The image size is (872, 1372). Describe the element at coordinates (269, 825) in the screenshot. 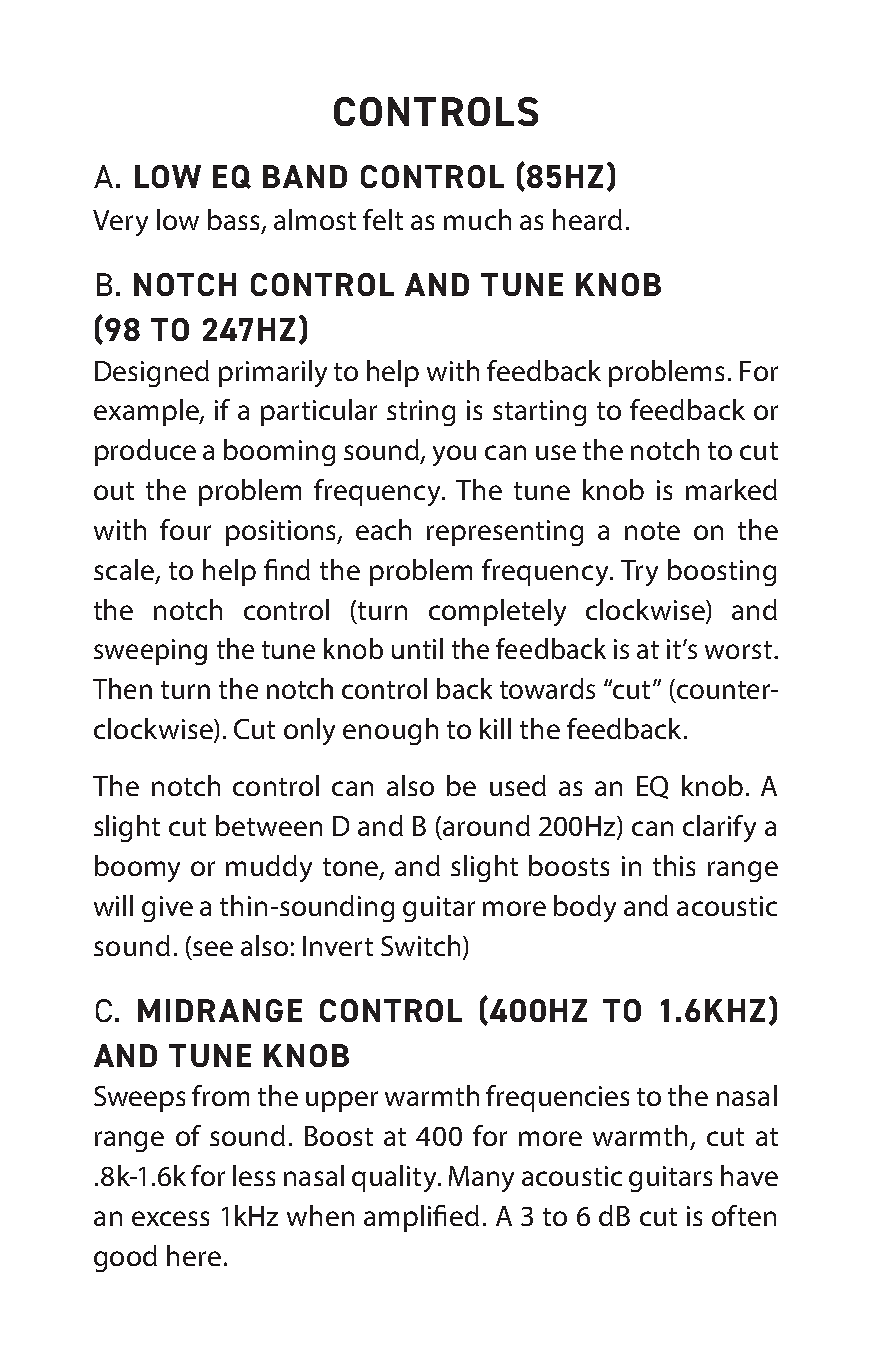

I see `between` at that location.
